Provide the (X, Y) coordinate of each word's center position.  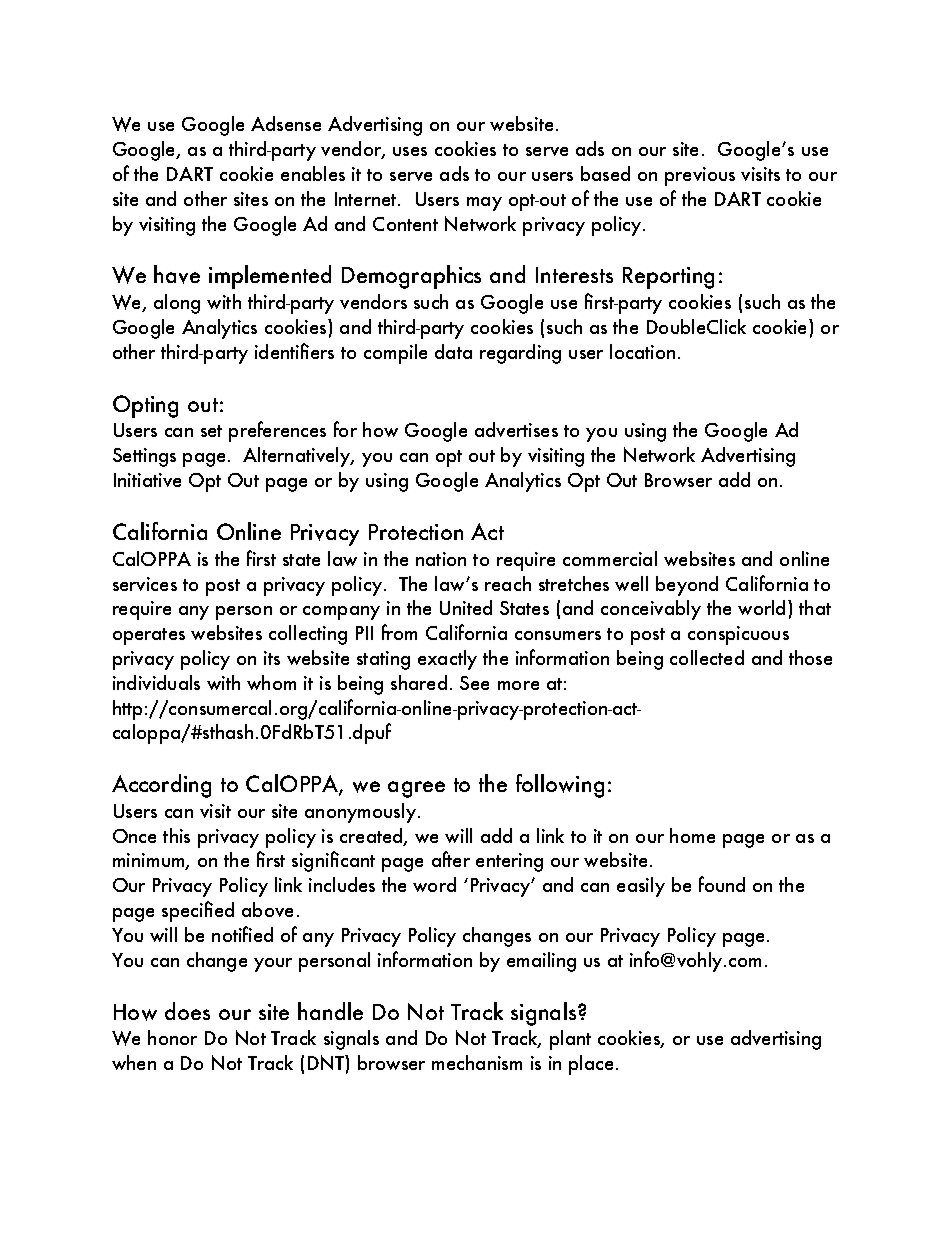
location (642, 351)
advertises (516, 429)
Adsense (286, 123)
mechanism (477, 1062)
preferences (277, 431)
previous (700, 176)
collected (707, 657)
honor (172, 1037)
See (474, 683)
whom (271, 682)
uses (410, 151)
